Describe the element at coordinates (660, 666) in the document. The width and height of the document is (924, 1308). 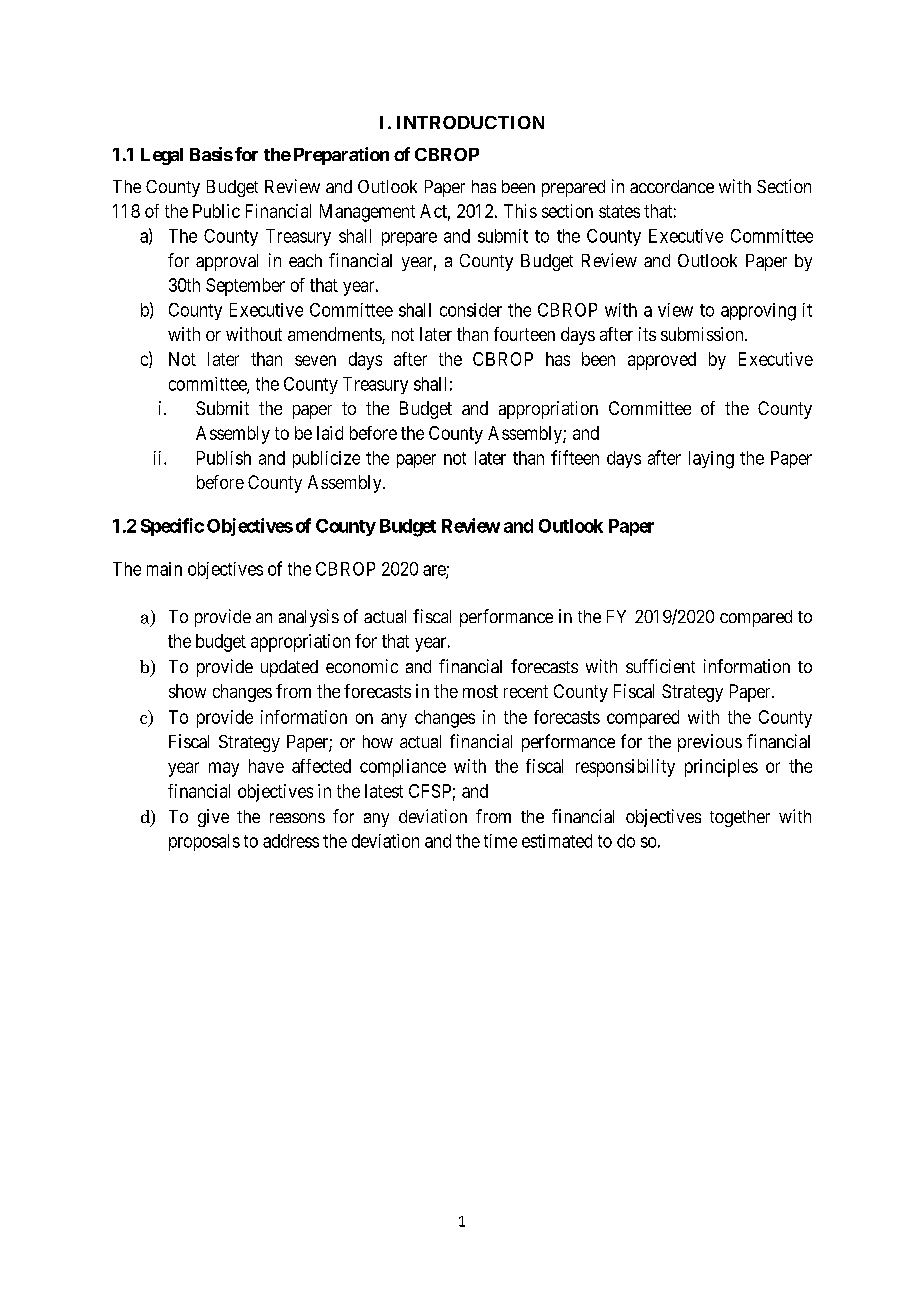
I see `sufficient` at that location.
